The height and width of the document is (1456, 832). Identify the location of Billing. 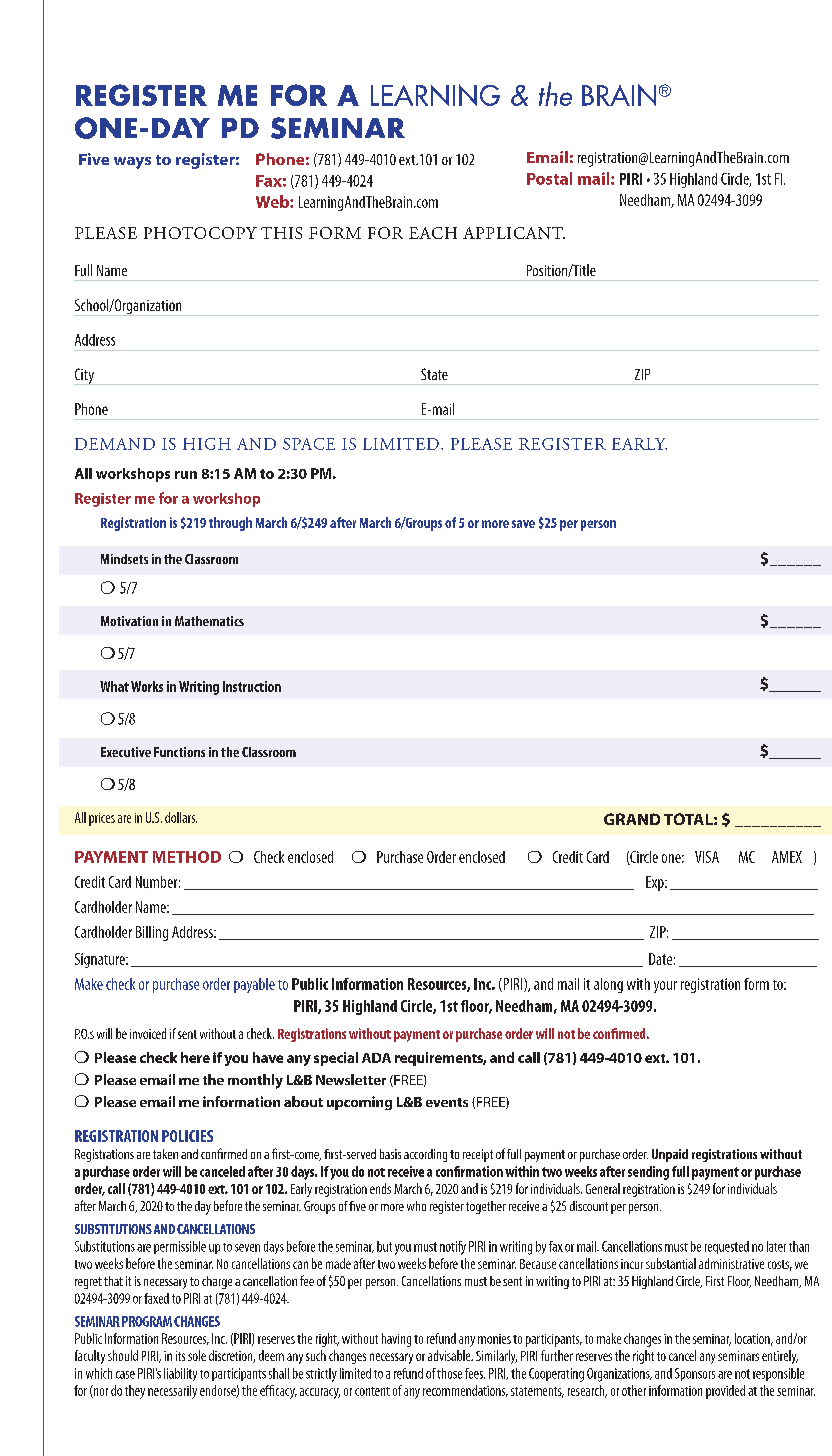
(152, 933).
